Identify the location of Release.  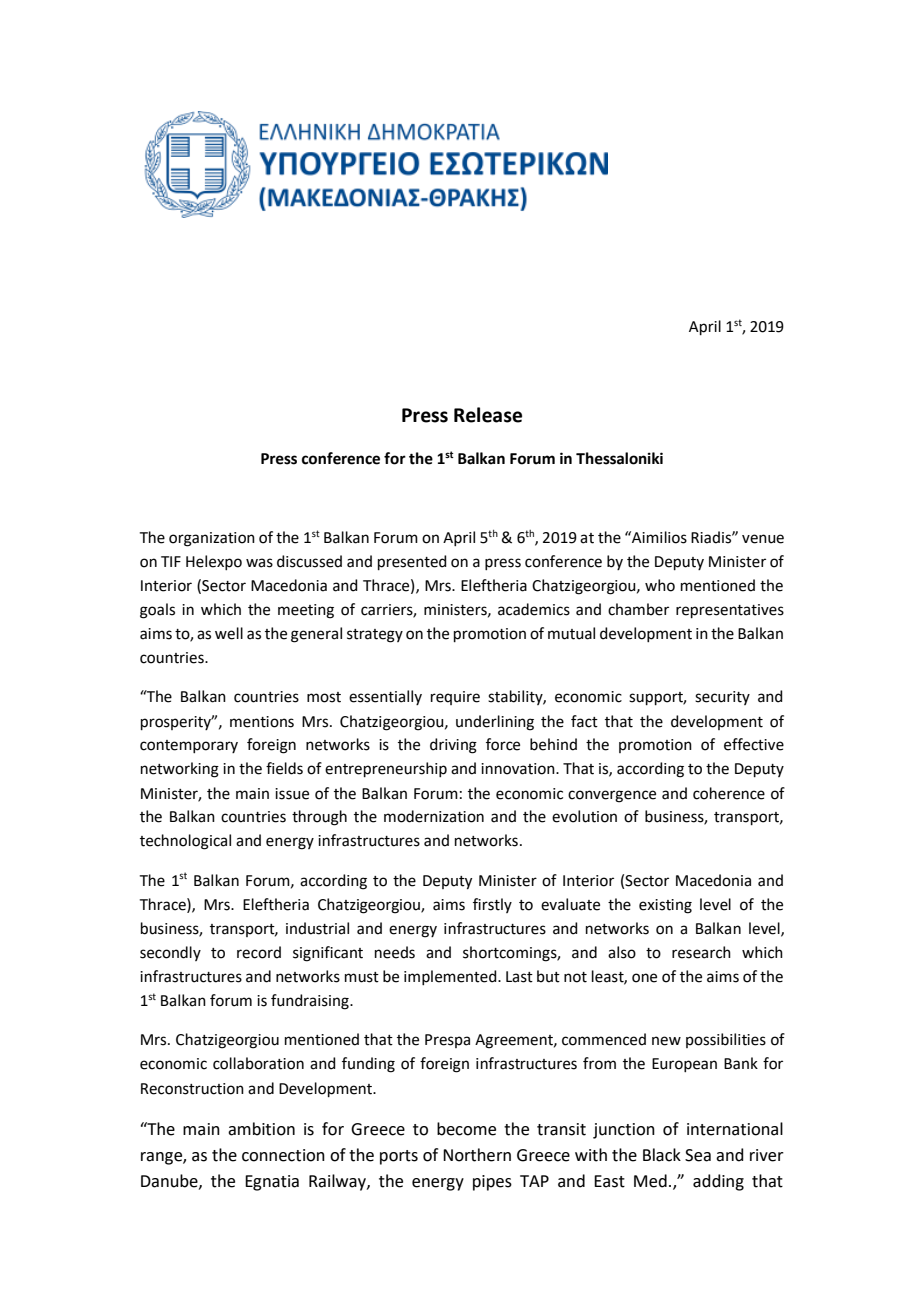
(488, 415).
